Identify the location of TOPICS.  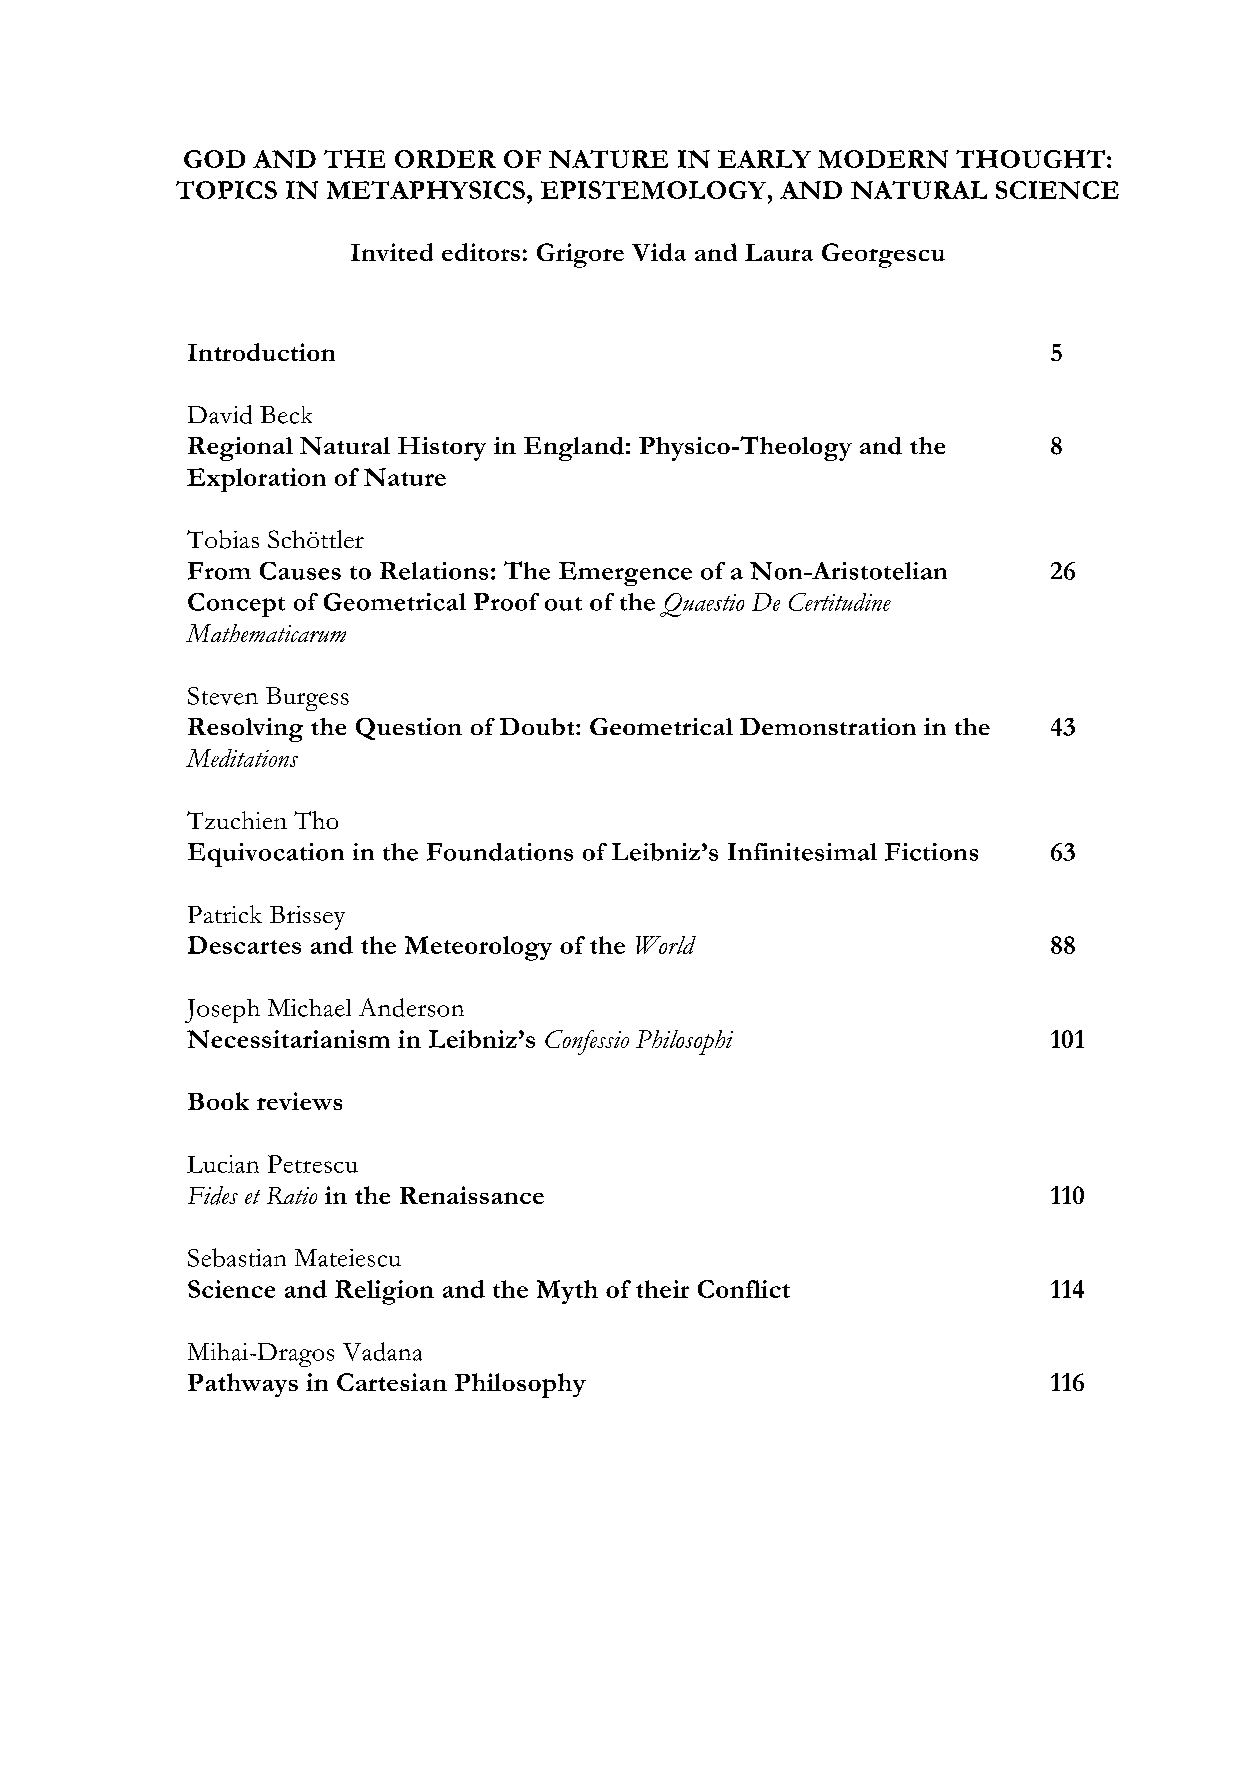
(226, 190).
